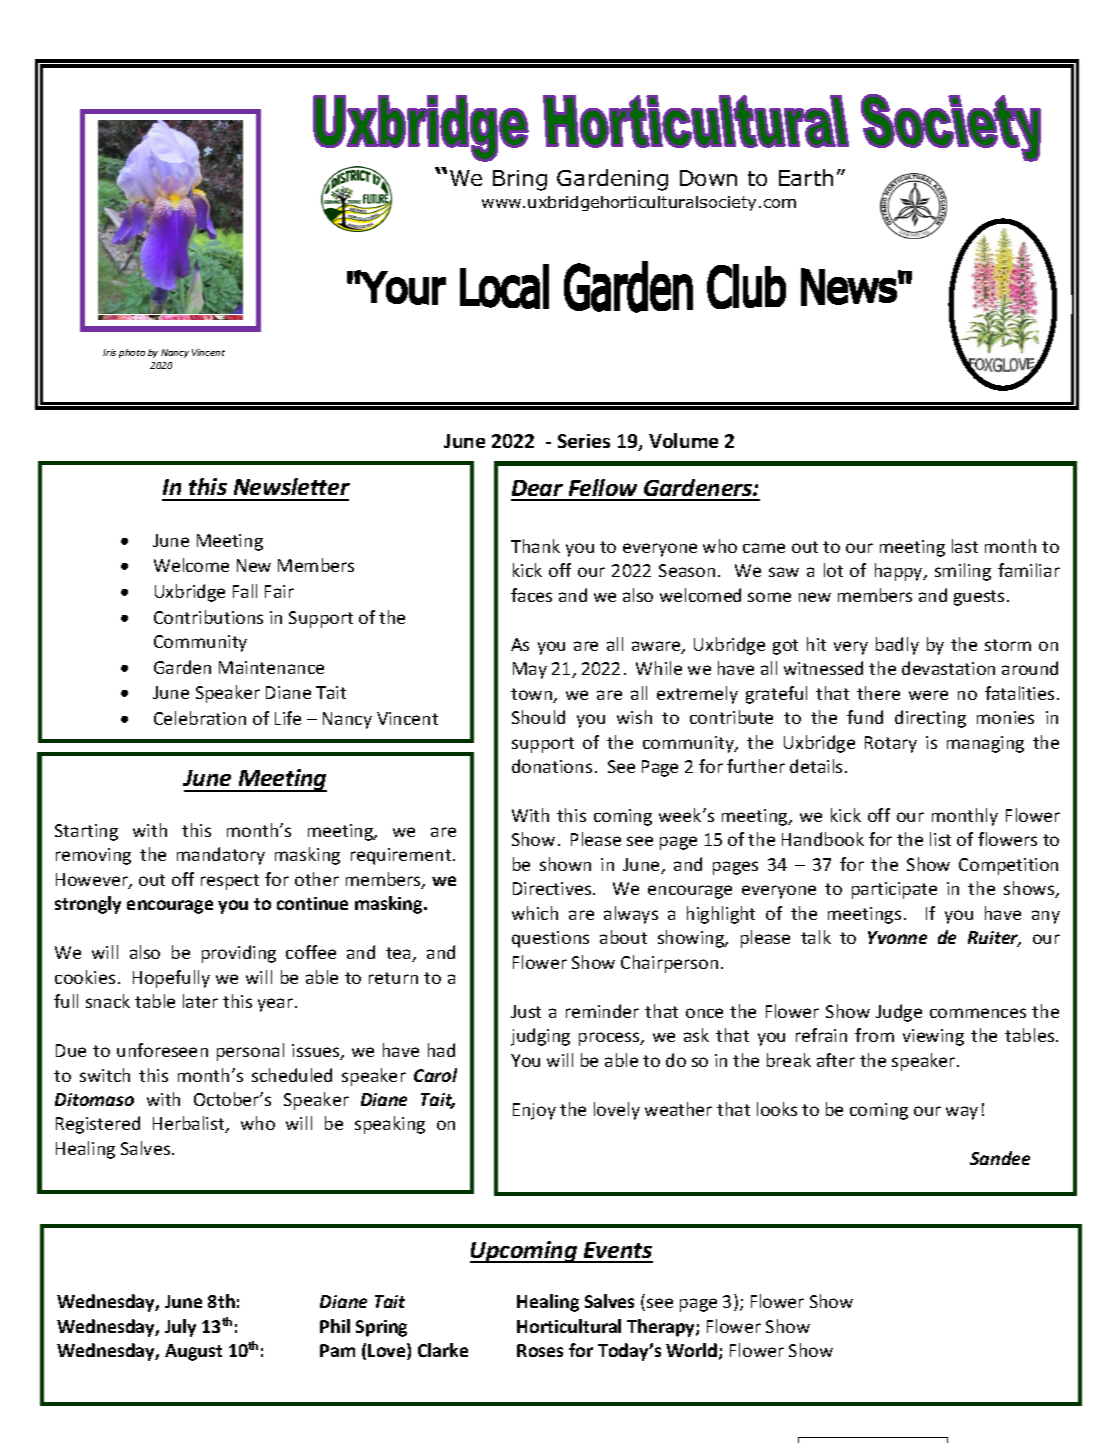  Describe the element at coordinates (520, 180) in the screenshot. I see `Bring` at that location.
